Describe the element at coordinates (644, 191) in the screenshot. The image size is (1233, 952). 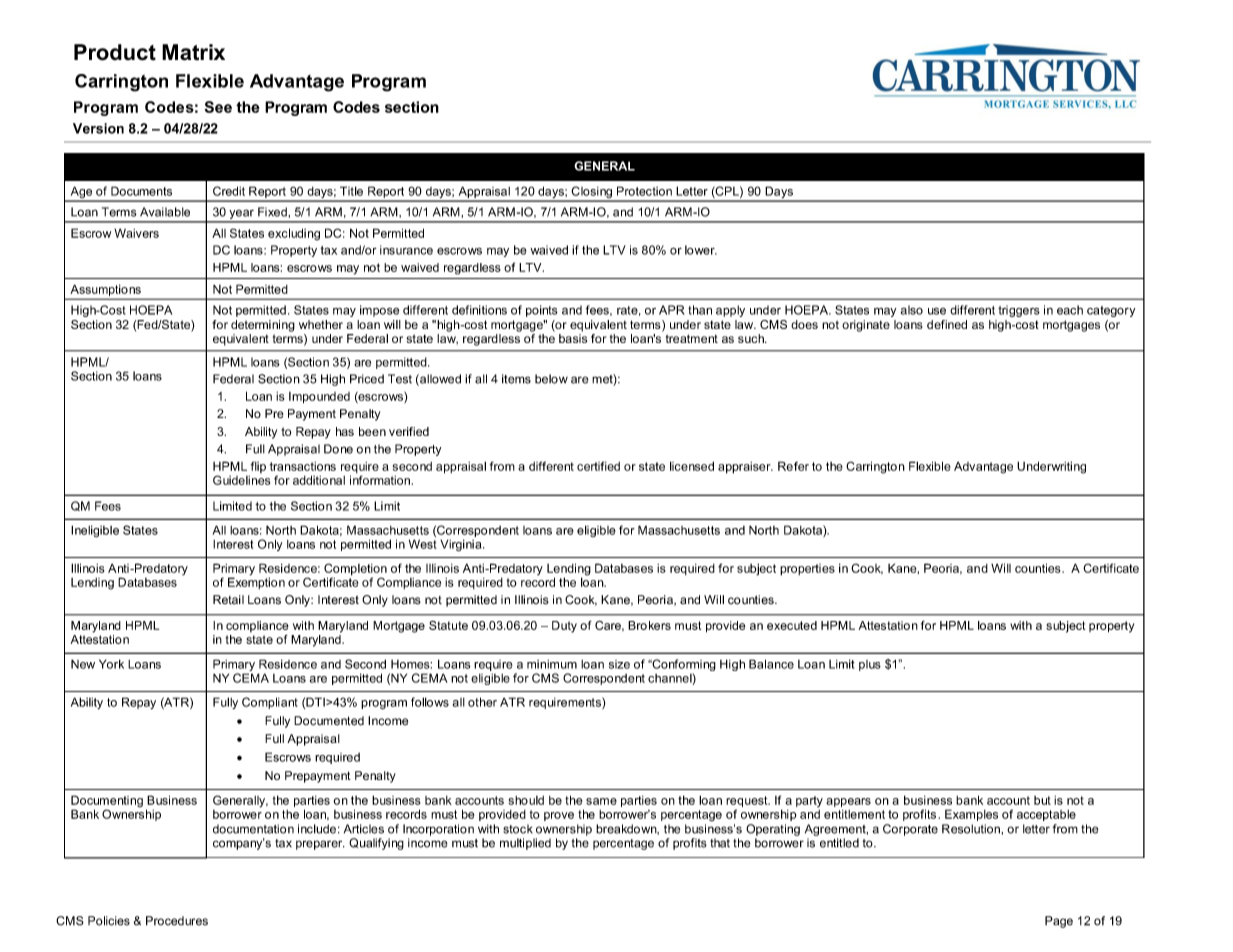
I see `Protection` at that location.
